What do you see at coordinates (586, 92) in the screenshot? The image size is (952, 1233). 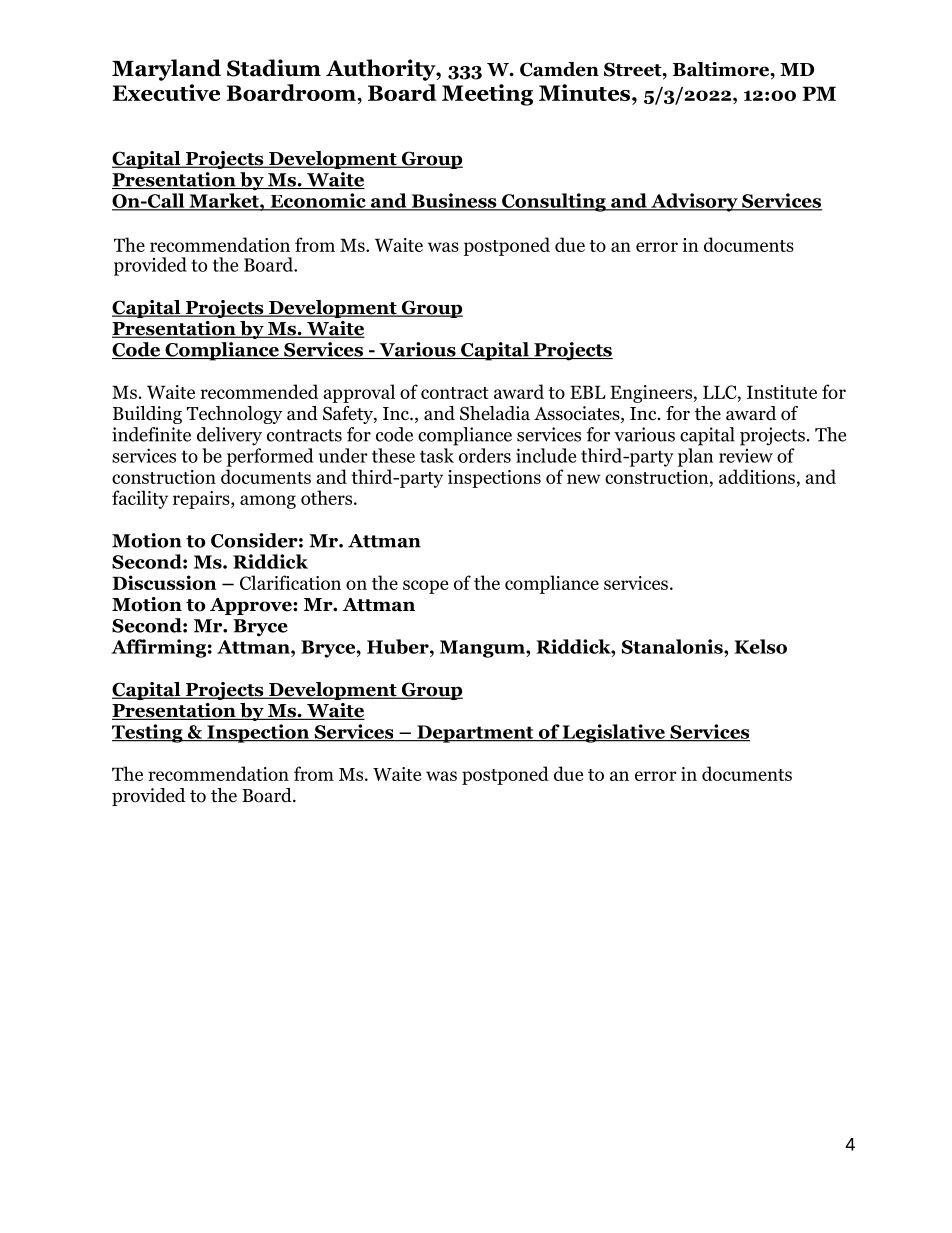 I see `Minutes` at bounding box center [586, 92].
